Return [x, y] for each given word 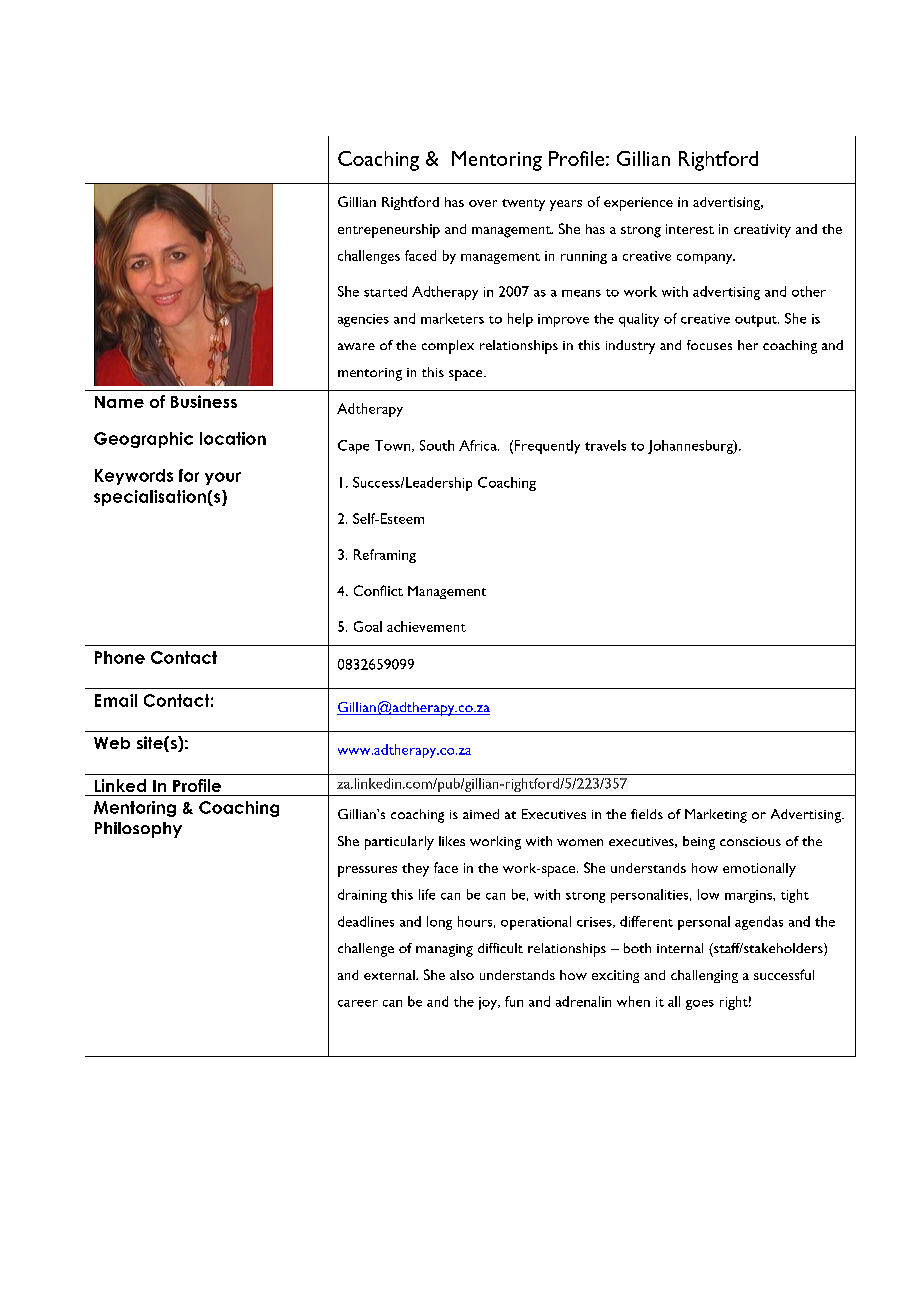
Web [112, 743]
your [223, 478]
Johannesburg [691, 447]
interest [690, 229]
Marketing [716, 816]
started [385, 291]
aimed [481, 814]
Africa [479, 445]
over [483, 203]
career [358, 1003]
